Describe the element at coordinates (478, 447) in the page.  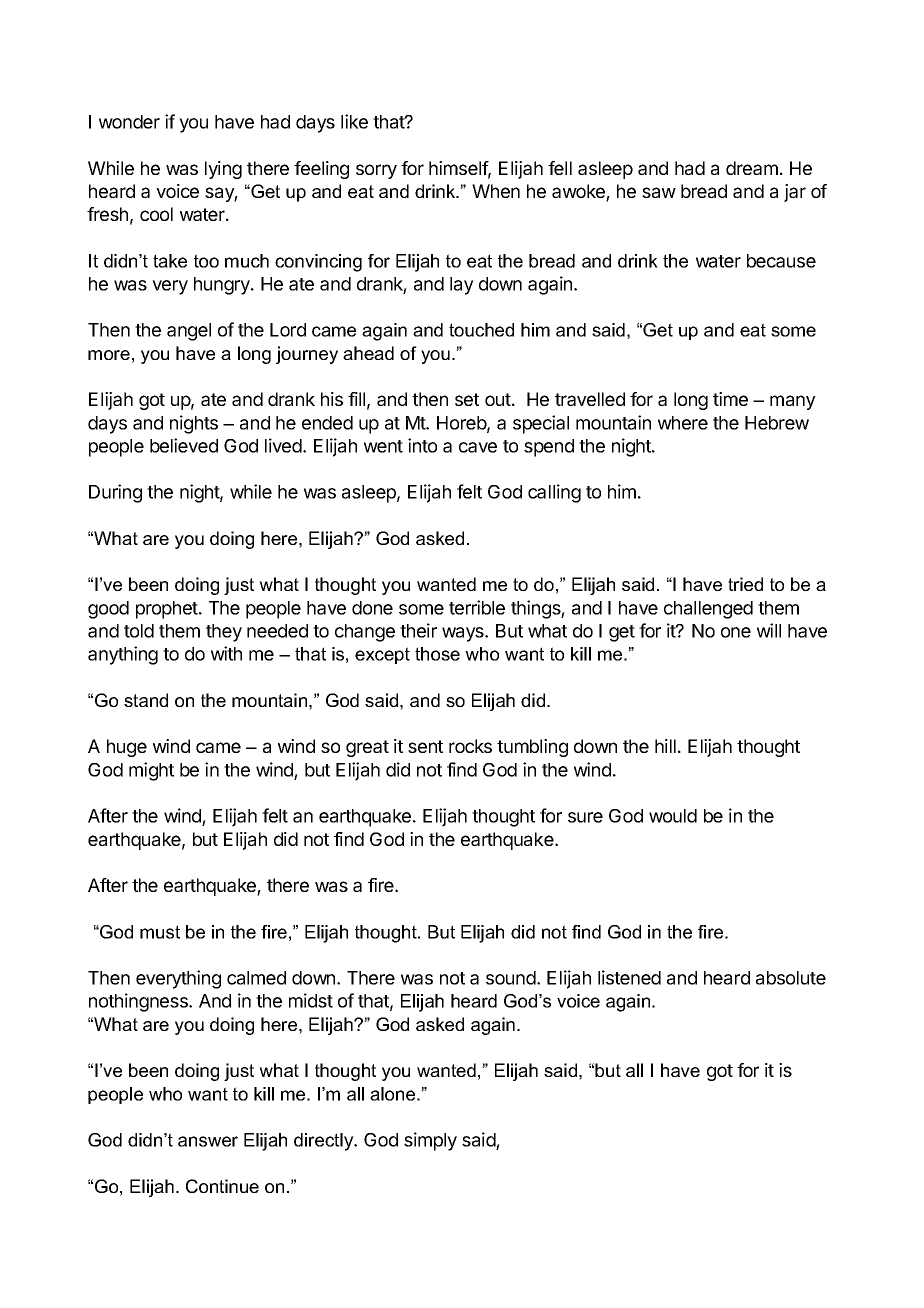
I see `cave` at that location.
